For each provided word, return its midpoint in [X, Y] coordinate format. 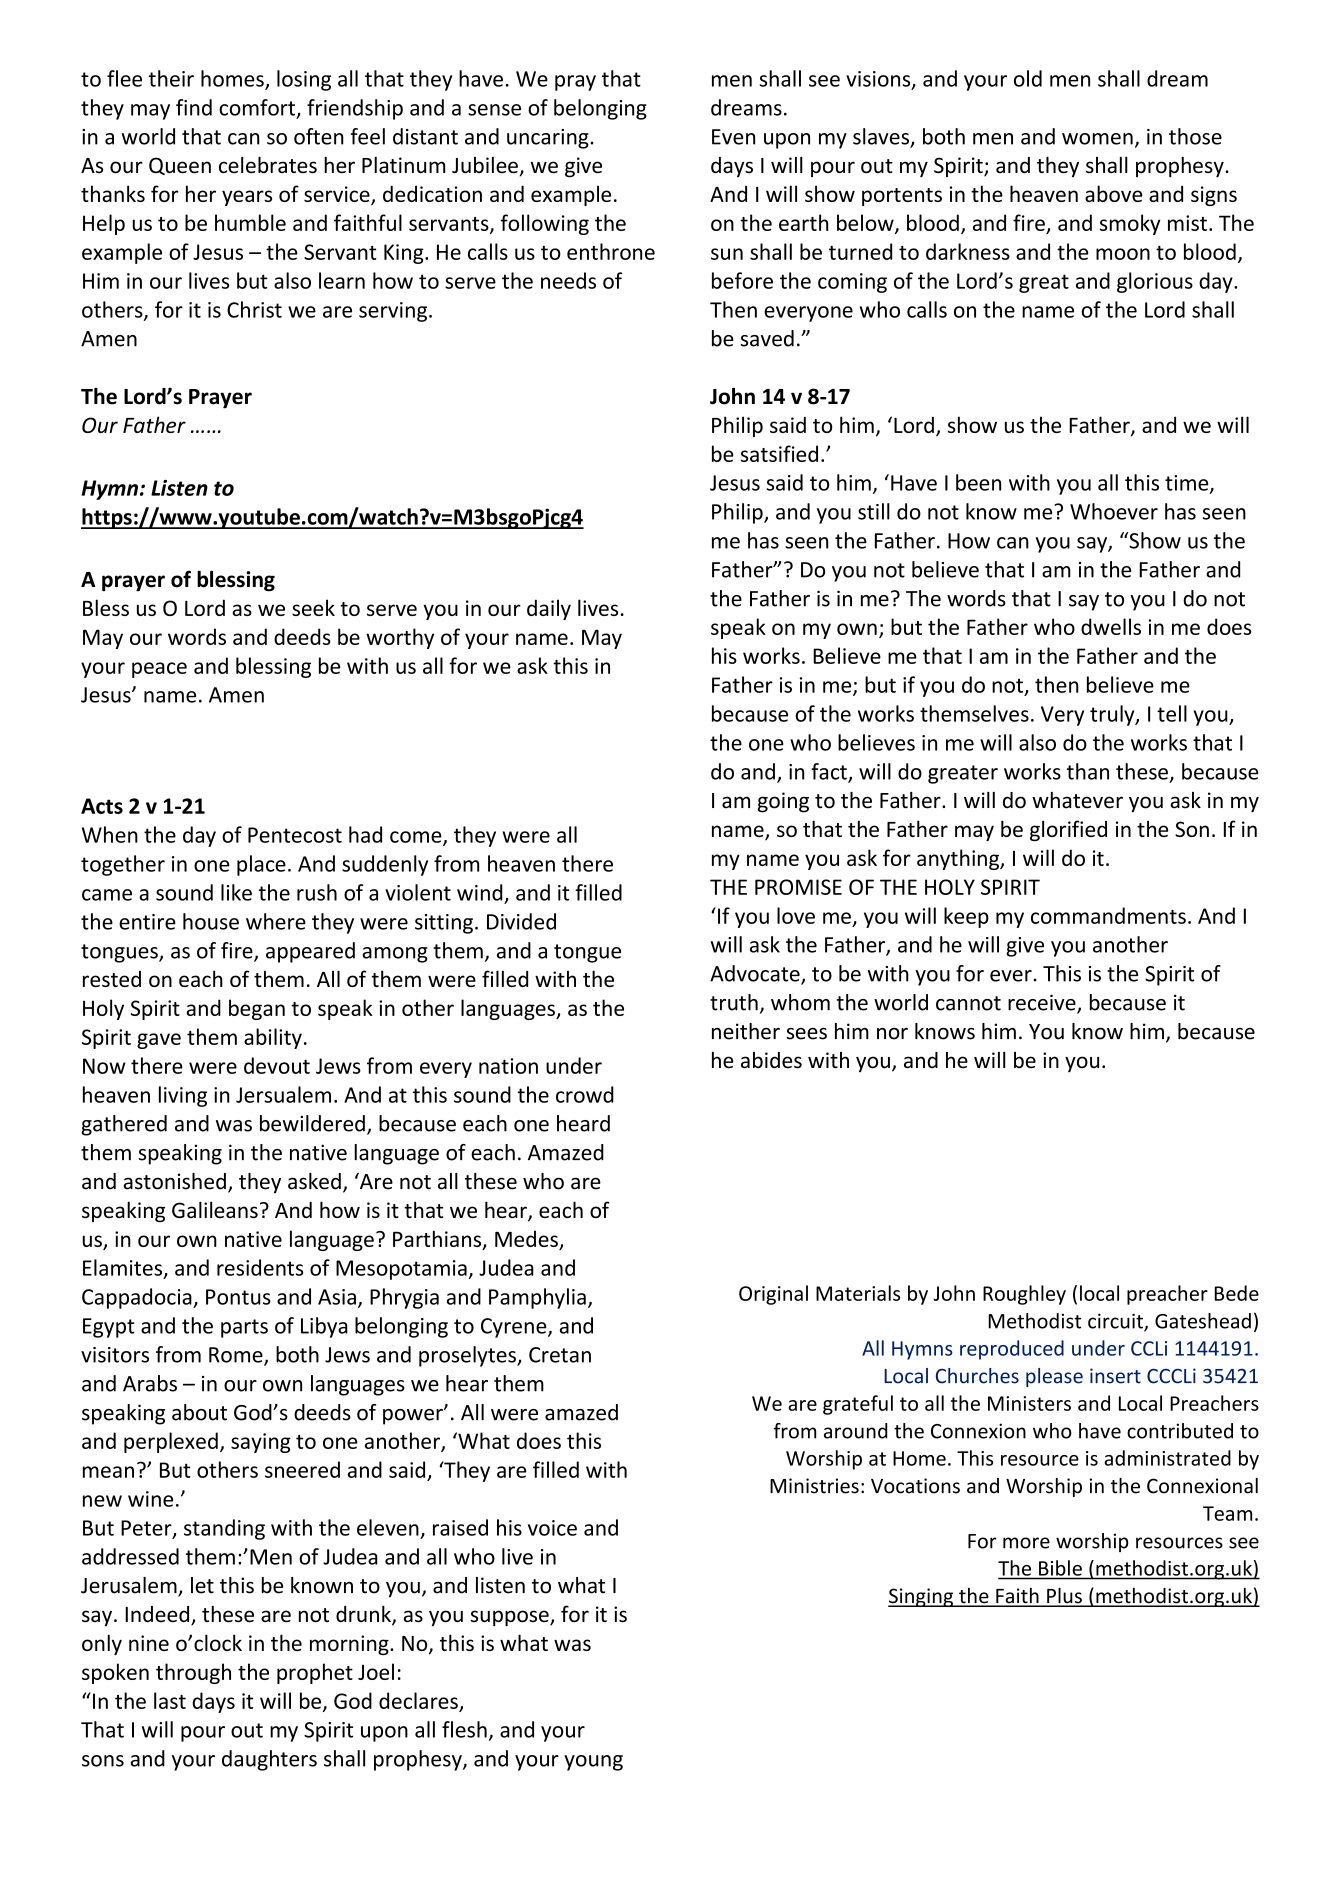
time [1188, 484]
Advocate [756, 974]
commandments [1108, 915]
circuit [1116, 1322]
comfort [258, 108]
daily [549, 609]
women [1097, 139]
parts [244, 1328]
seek [313, 607]
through [193, 1673]
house [211, 921]
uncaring [549, 139]
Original [773, 1295]
